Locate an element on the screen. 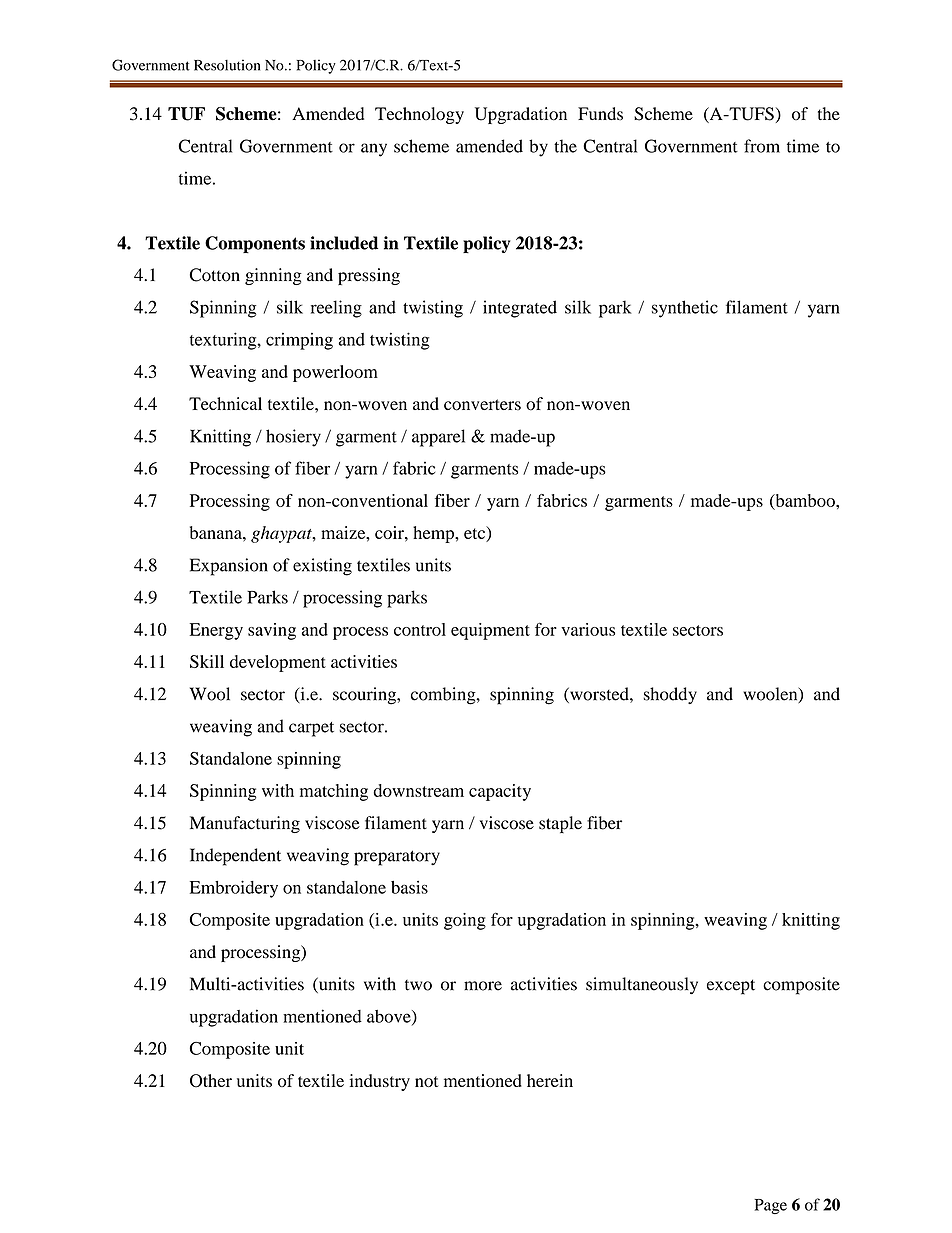  saving is located at coordinates (272, 631).
